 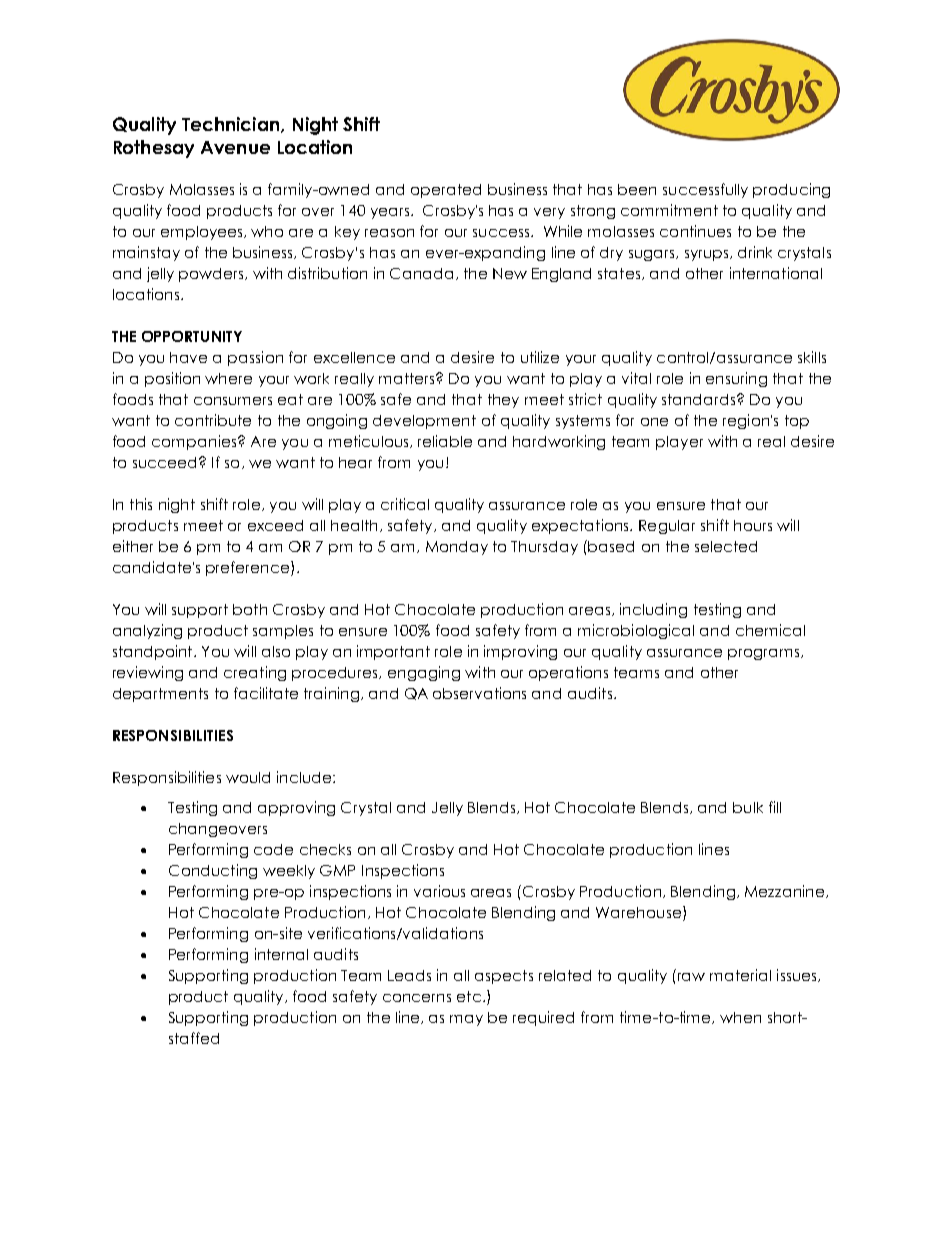 What do you see at coordinates (281, 954) in the screenshot?
I see `internal` at bounding box center [281, 954].
